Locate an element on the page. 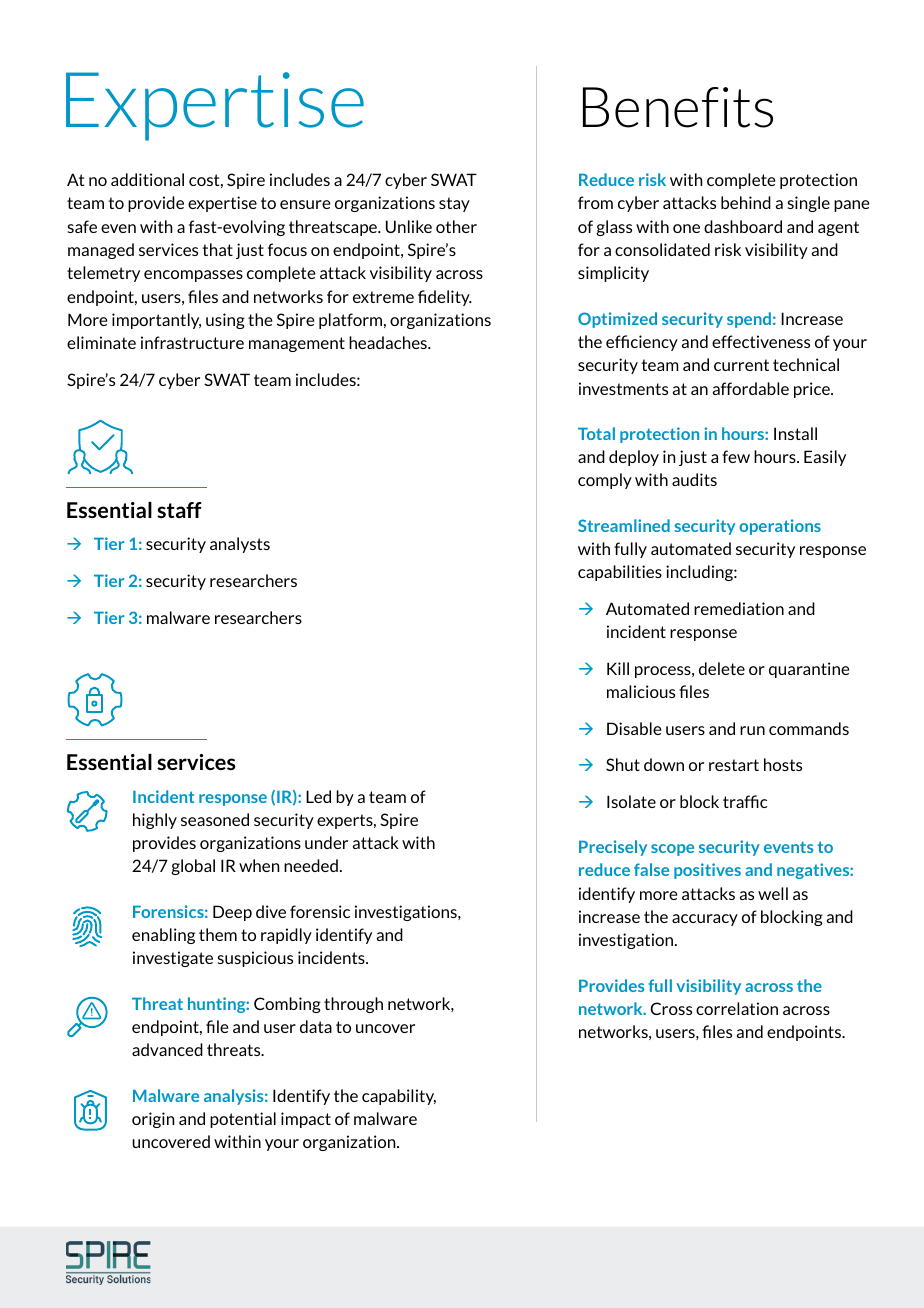 Image resolution: width=924 pixels, height=1308 pixels. Led is located at coordinates (318, 796).
